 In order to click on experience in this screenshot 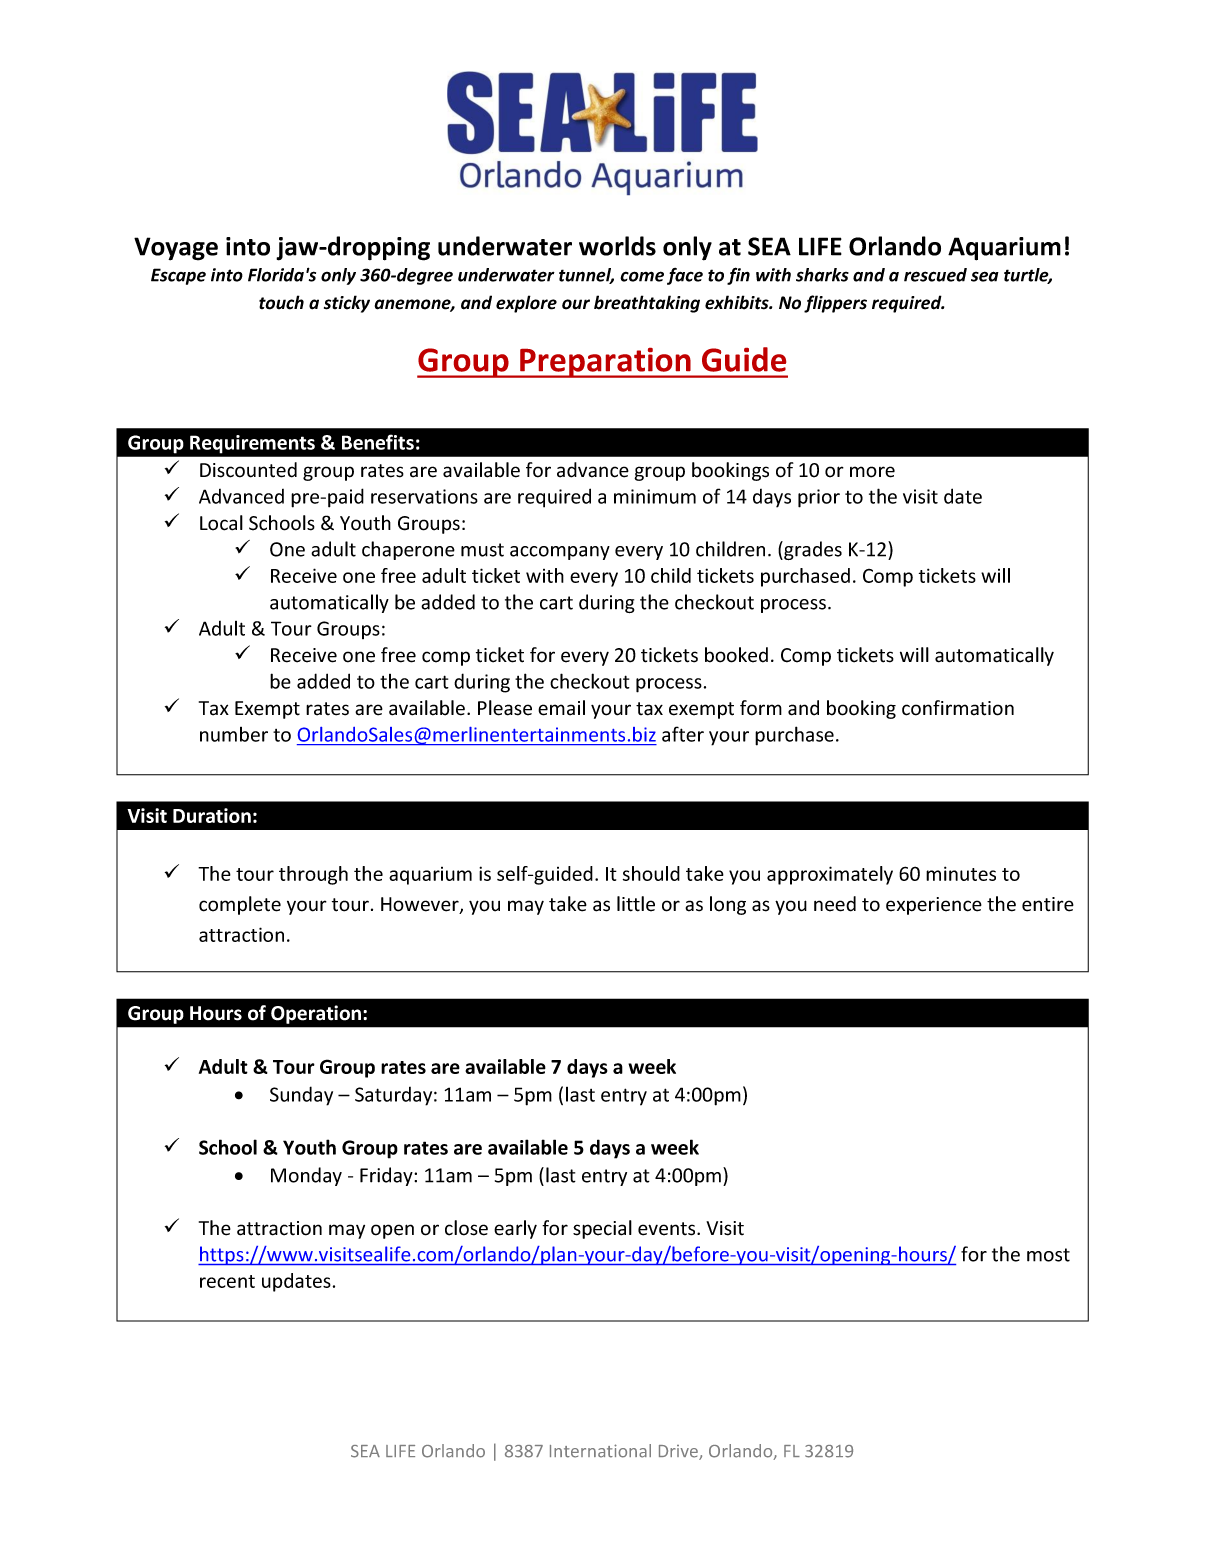, I will do `click(934, 906)`.
